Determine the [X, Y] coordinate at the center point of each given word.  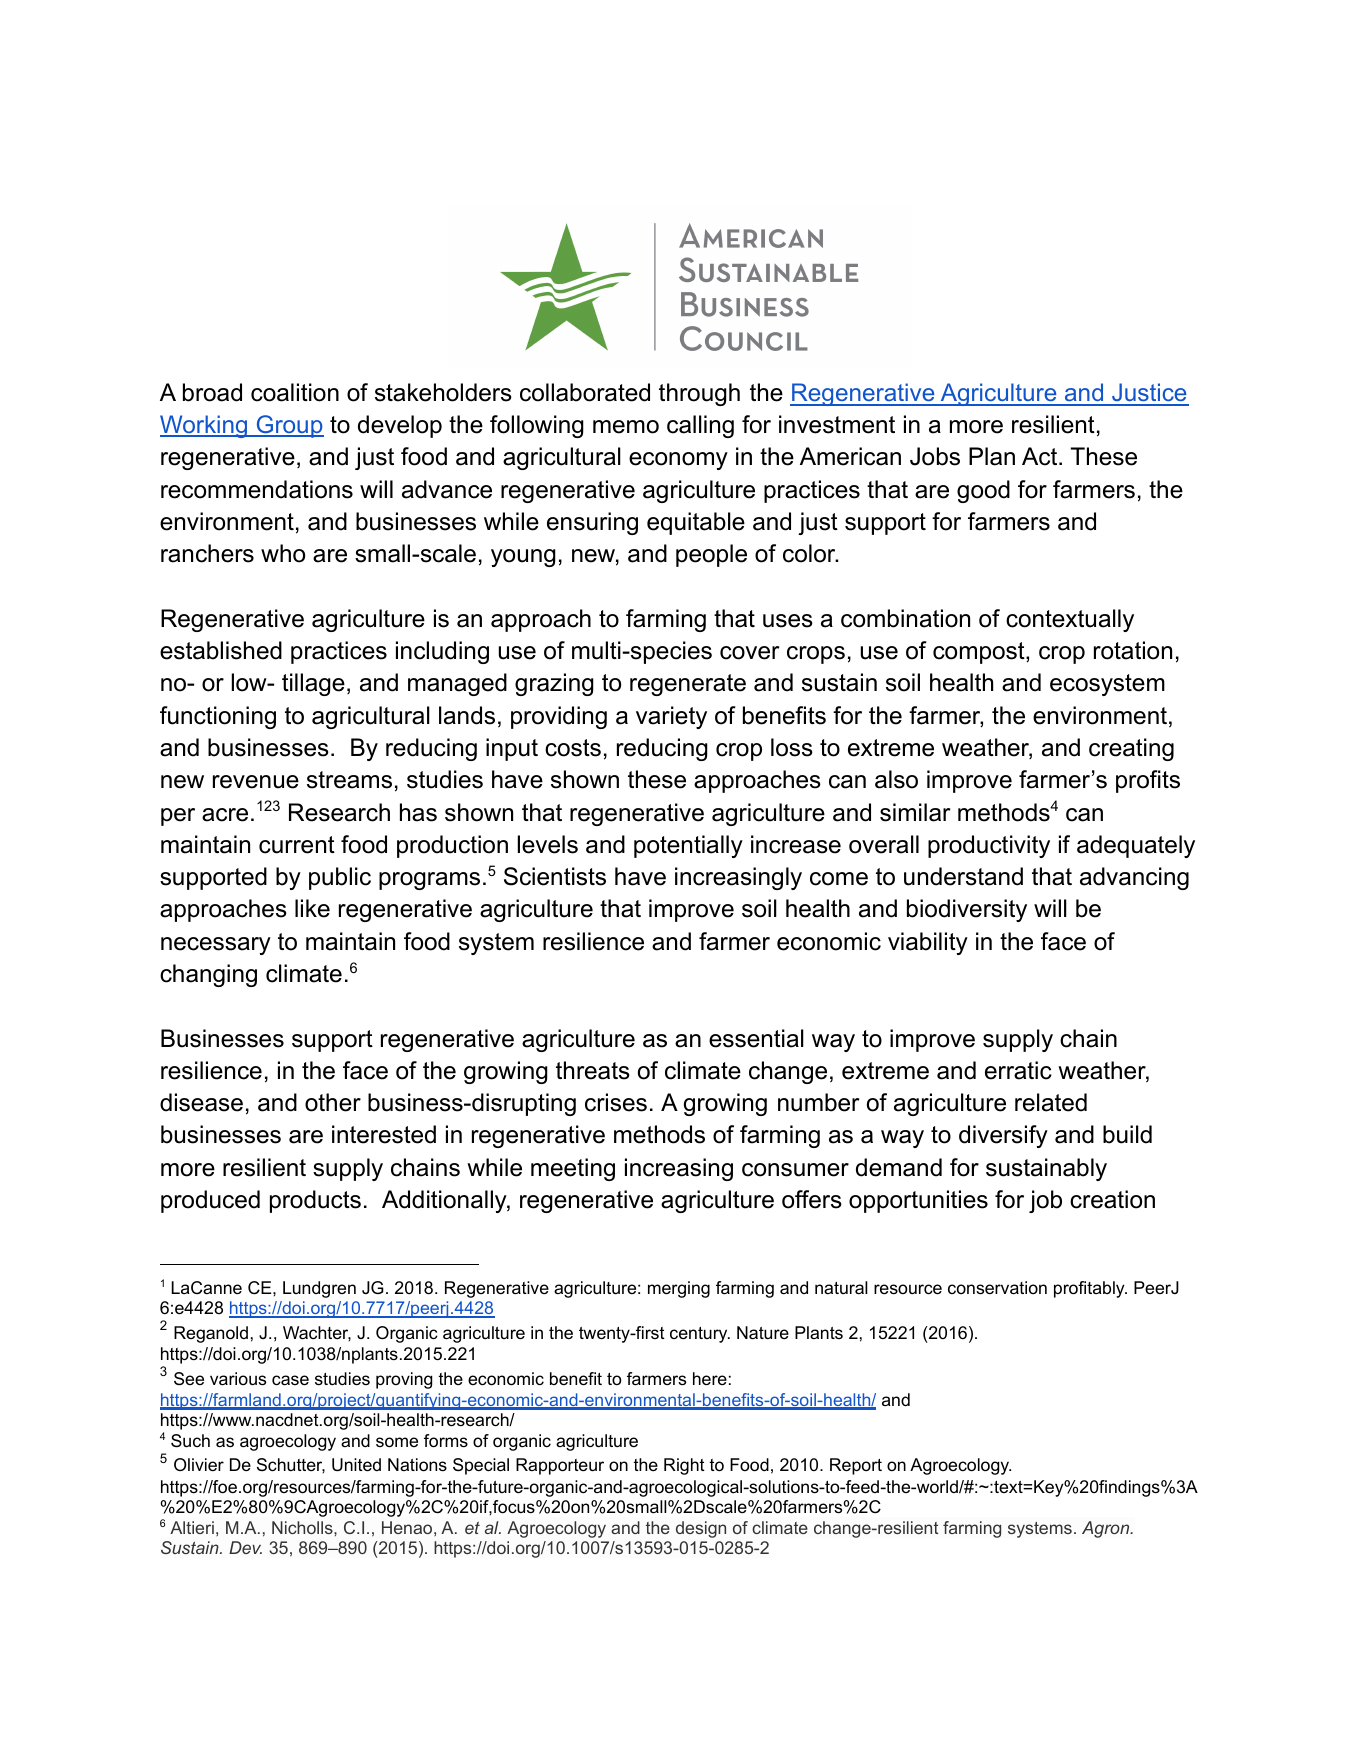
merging [679, 1289]
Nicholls [303, 1527]
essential [756, 1038]
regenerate [688, 685]
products [315, 1201]
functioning [218, 717]
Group [289, 426]
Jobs [935, 456]
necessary [216, 946]
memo [626, 427]
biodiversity [967, 910]
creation [1112, 1199]
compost [980, 653]
